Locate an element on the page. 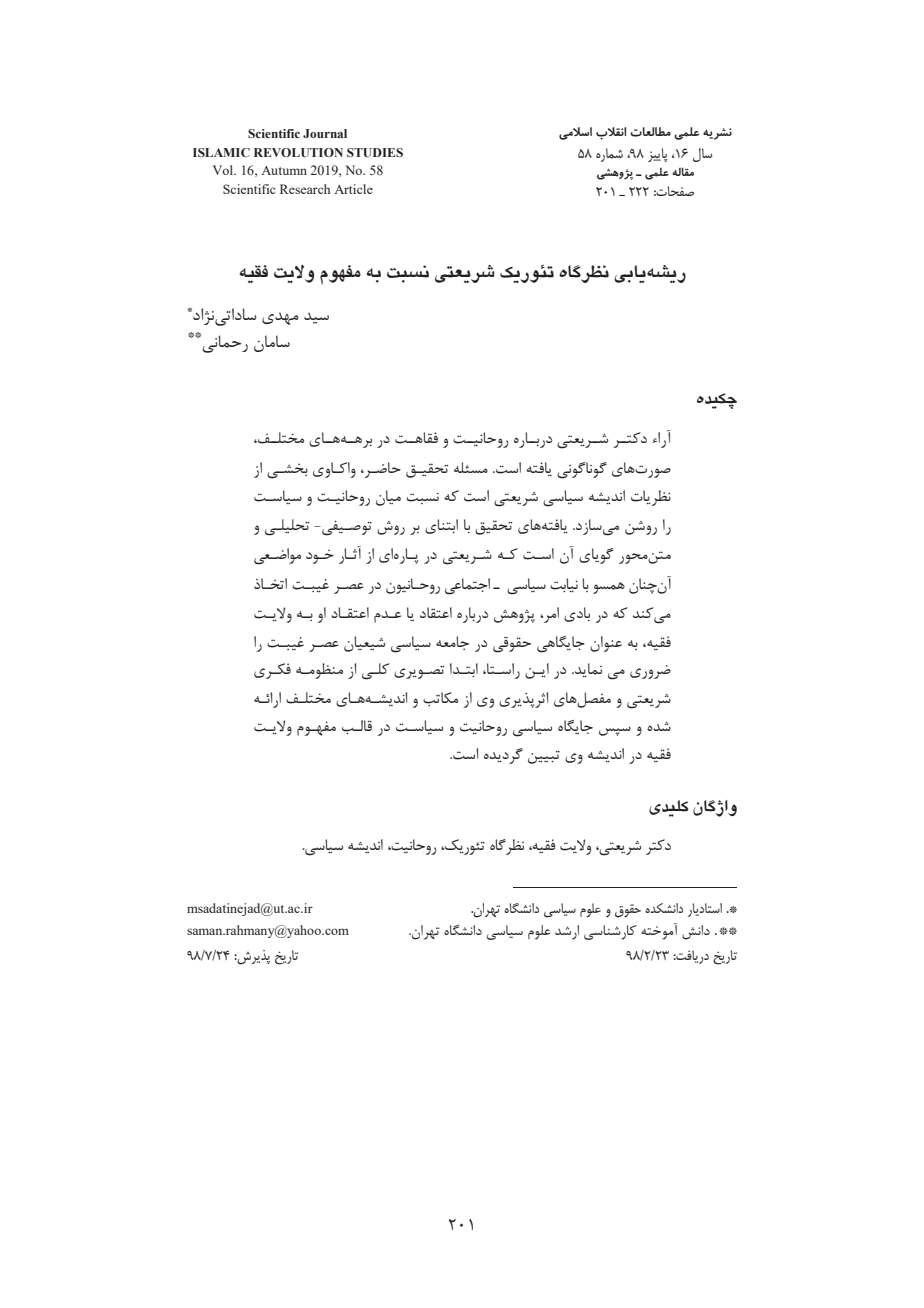 This document has height=1308, width=924. REVOLUTION is located at coordinates (298, 152).
